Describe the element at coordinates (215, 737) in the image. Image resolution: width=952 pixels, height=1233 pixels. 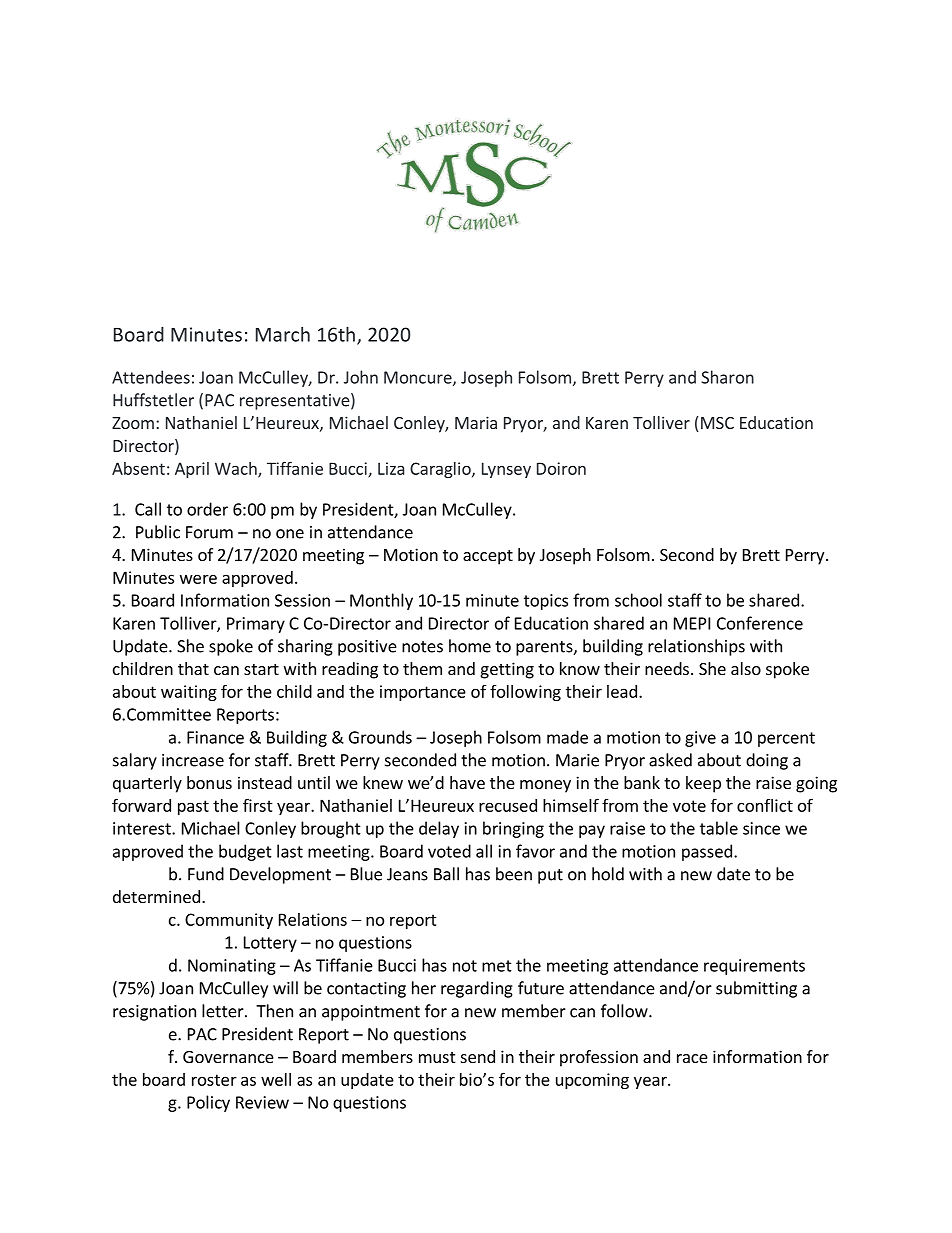
I see `Finance` at that location.
